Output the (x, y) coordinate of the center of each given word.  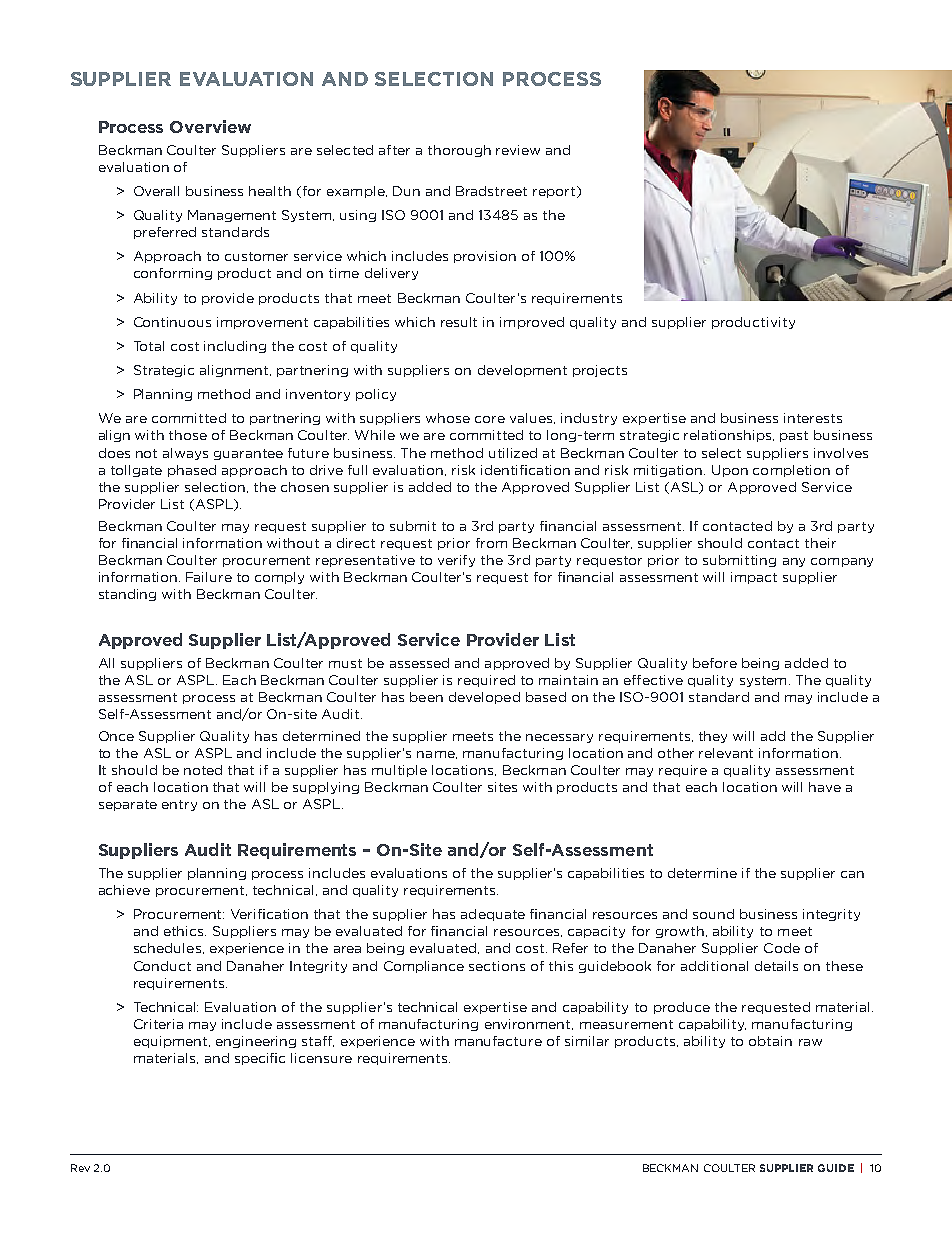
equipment (172, 1042)
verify (456, 561)
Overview (210, 126)
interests (813, 418)
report (554, 192)
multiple (399, 771)
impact (754, 578)
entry (179, 805)
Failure (209, 577)
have (825, 787)
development (522, 371)
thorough (459, 151)
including (235, 347)
